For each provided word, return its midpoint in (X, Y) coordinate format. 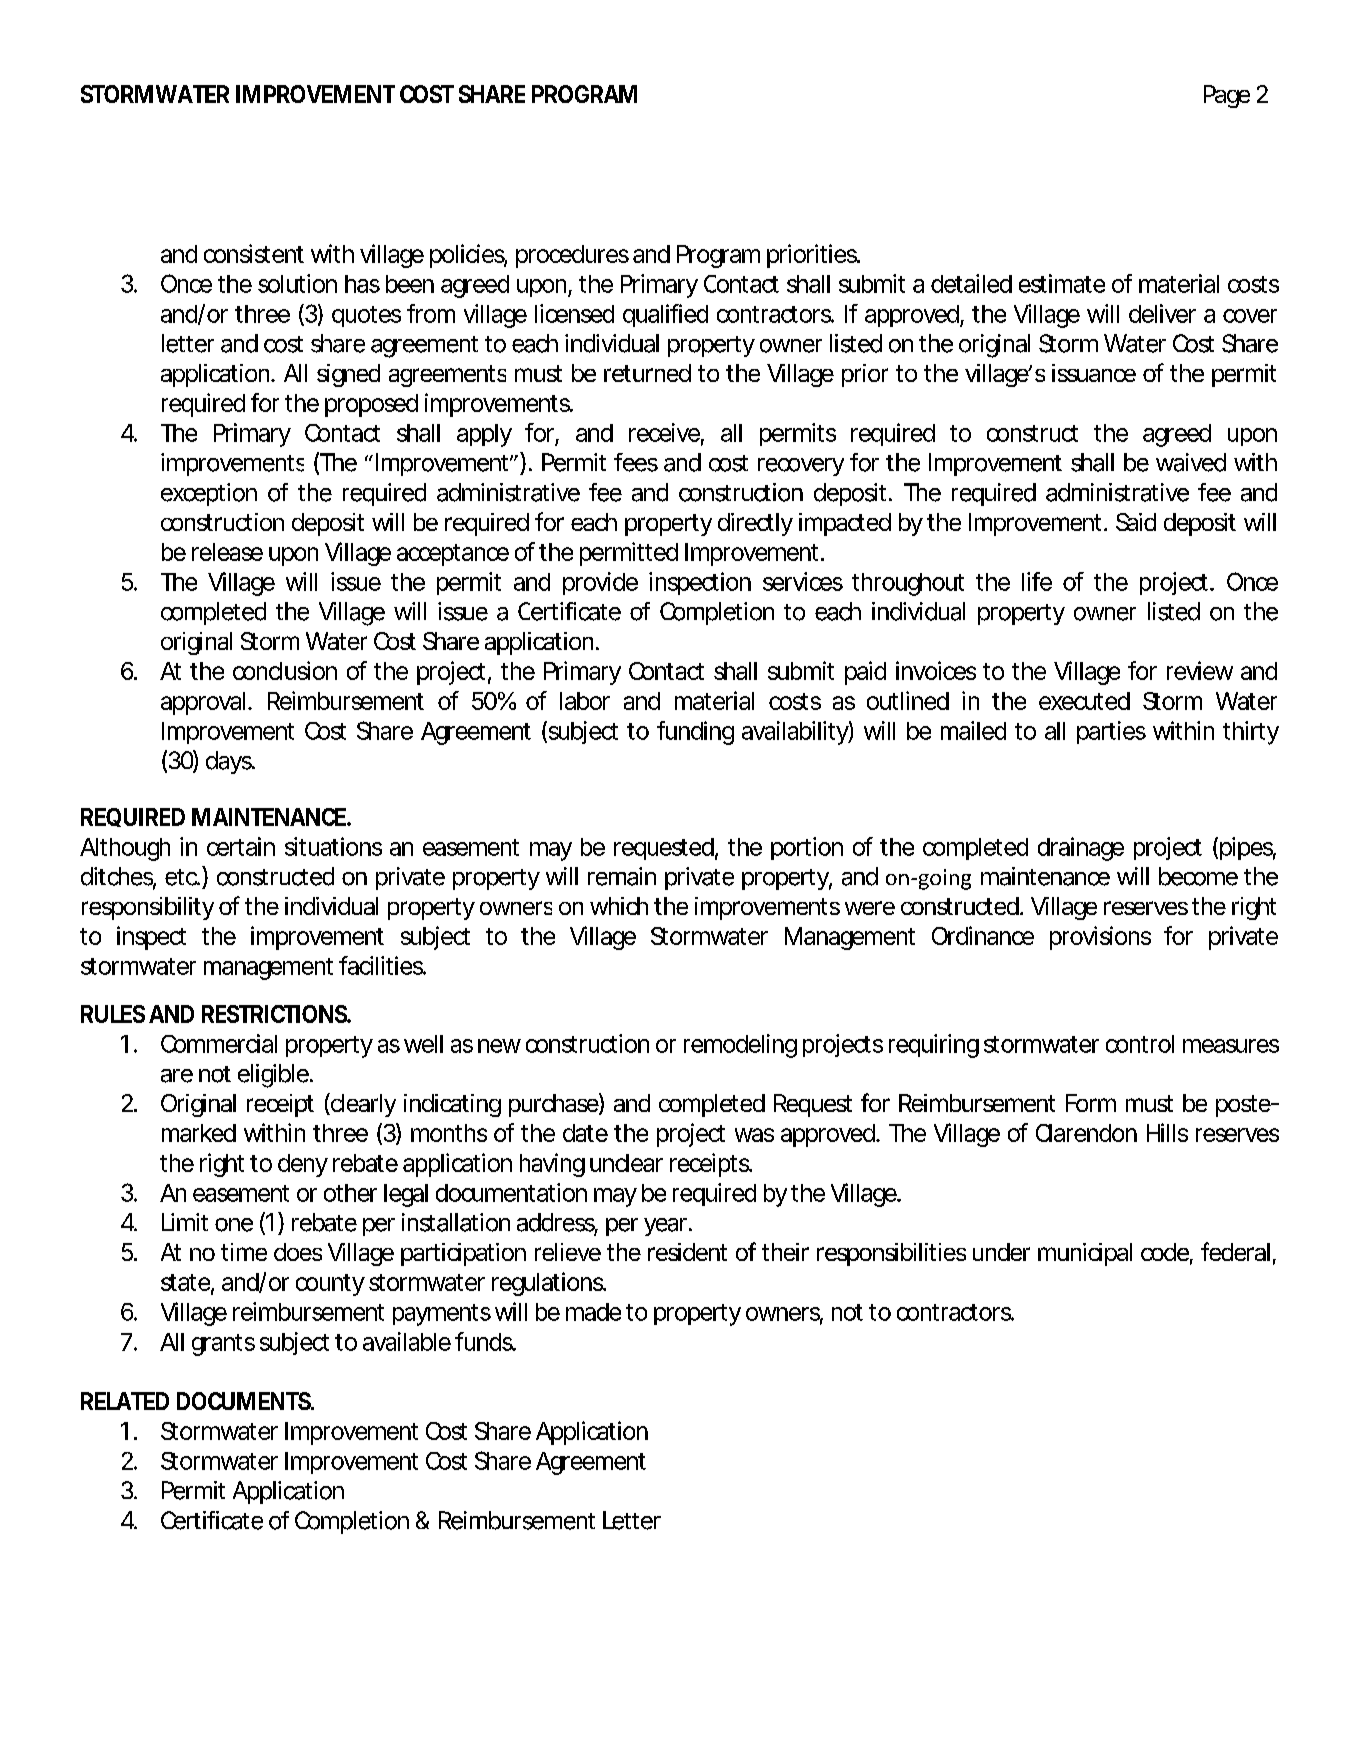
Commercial (219, 1043)
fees (636, 462)
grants (223, 1345)
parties (1111, 732)
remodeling (740, 1046)
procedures (572, 256)
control (1140, 1044)
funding (695, 733)
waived (1191, 462)
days (230, 762)
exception (209, 494)
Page (1227, 96)
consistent (254, 253)
